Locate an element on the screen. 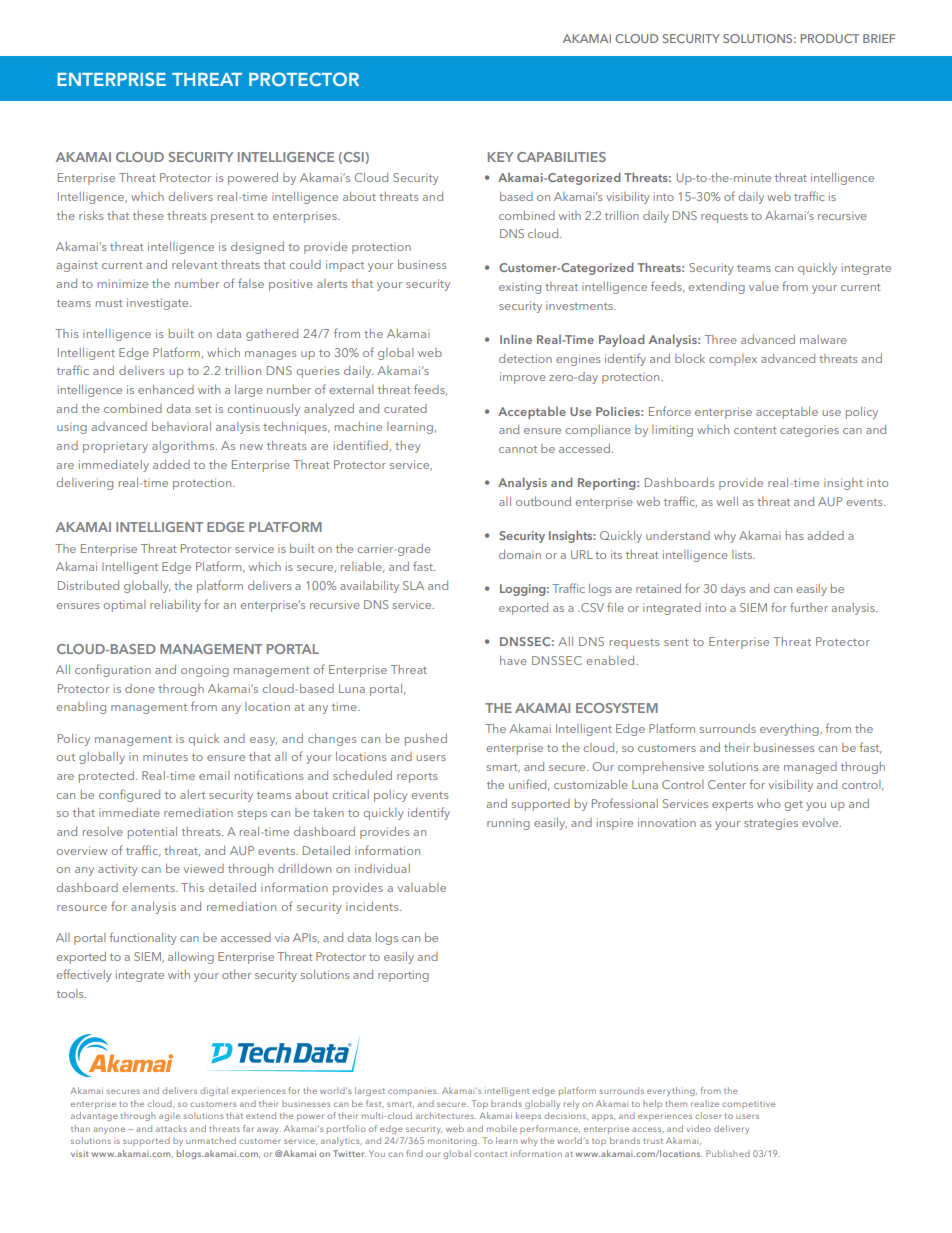 Image resolution: width=952 pixels, height=1233 pixels. mobile is located at coordinates (502, 1128).
